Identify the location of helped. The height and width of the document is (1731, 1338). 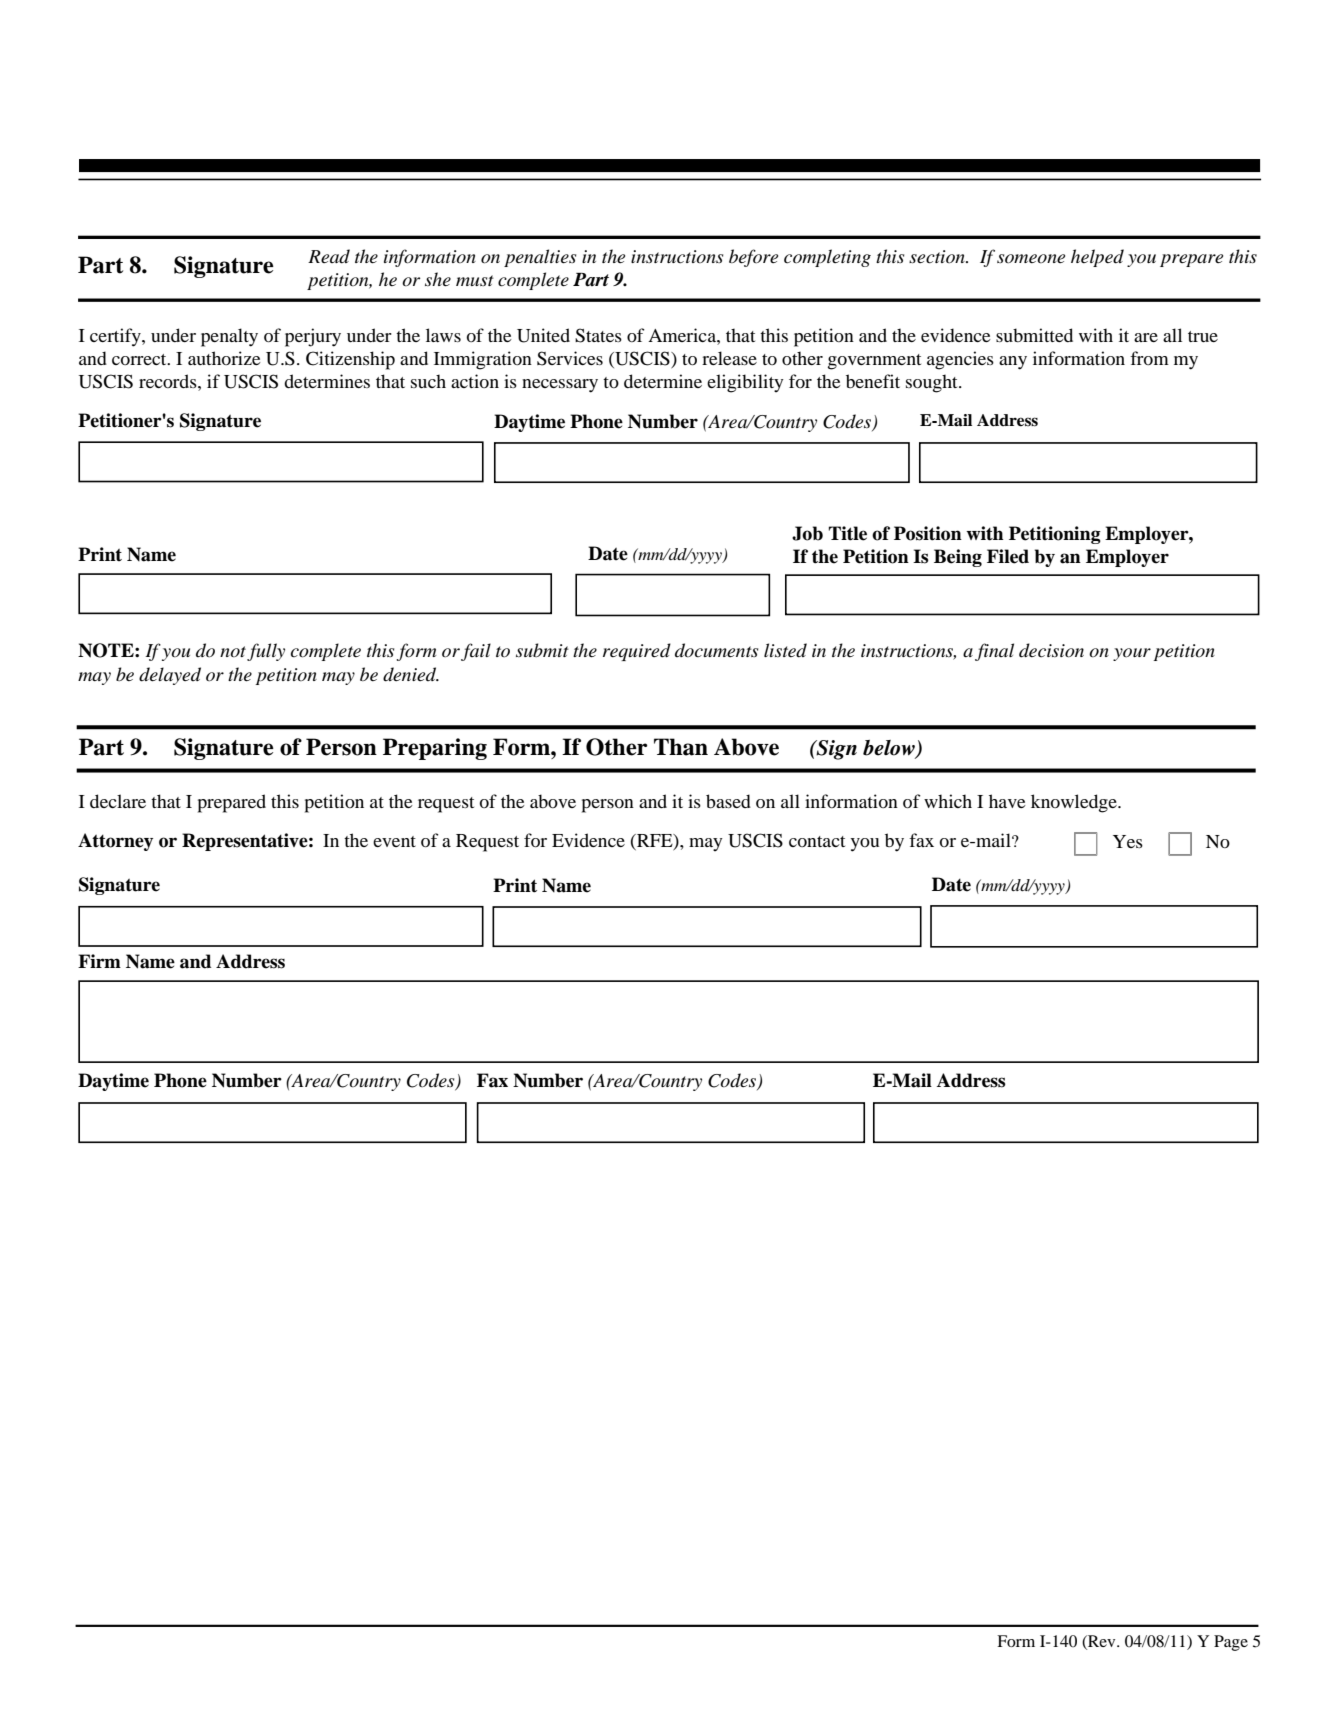
(1097, 258).
